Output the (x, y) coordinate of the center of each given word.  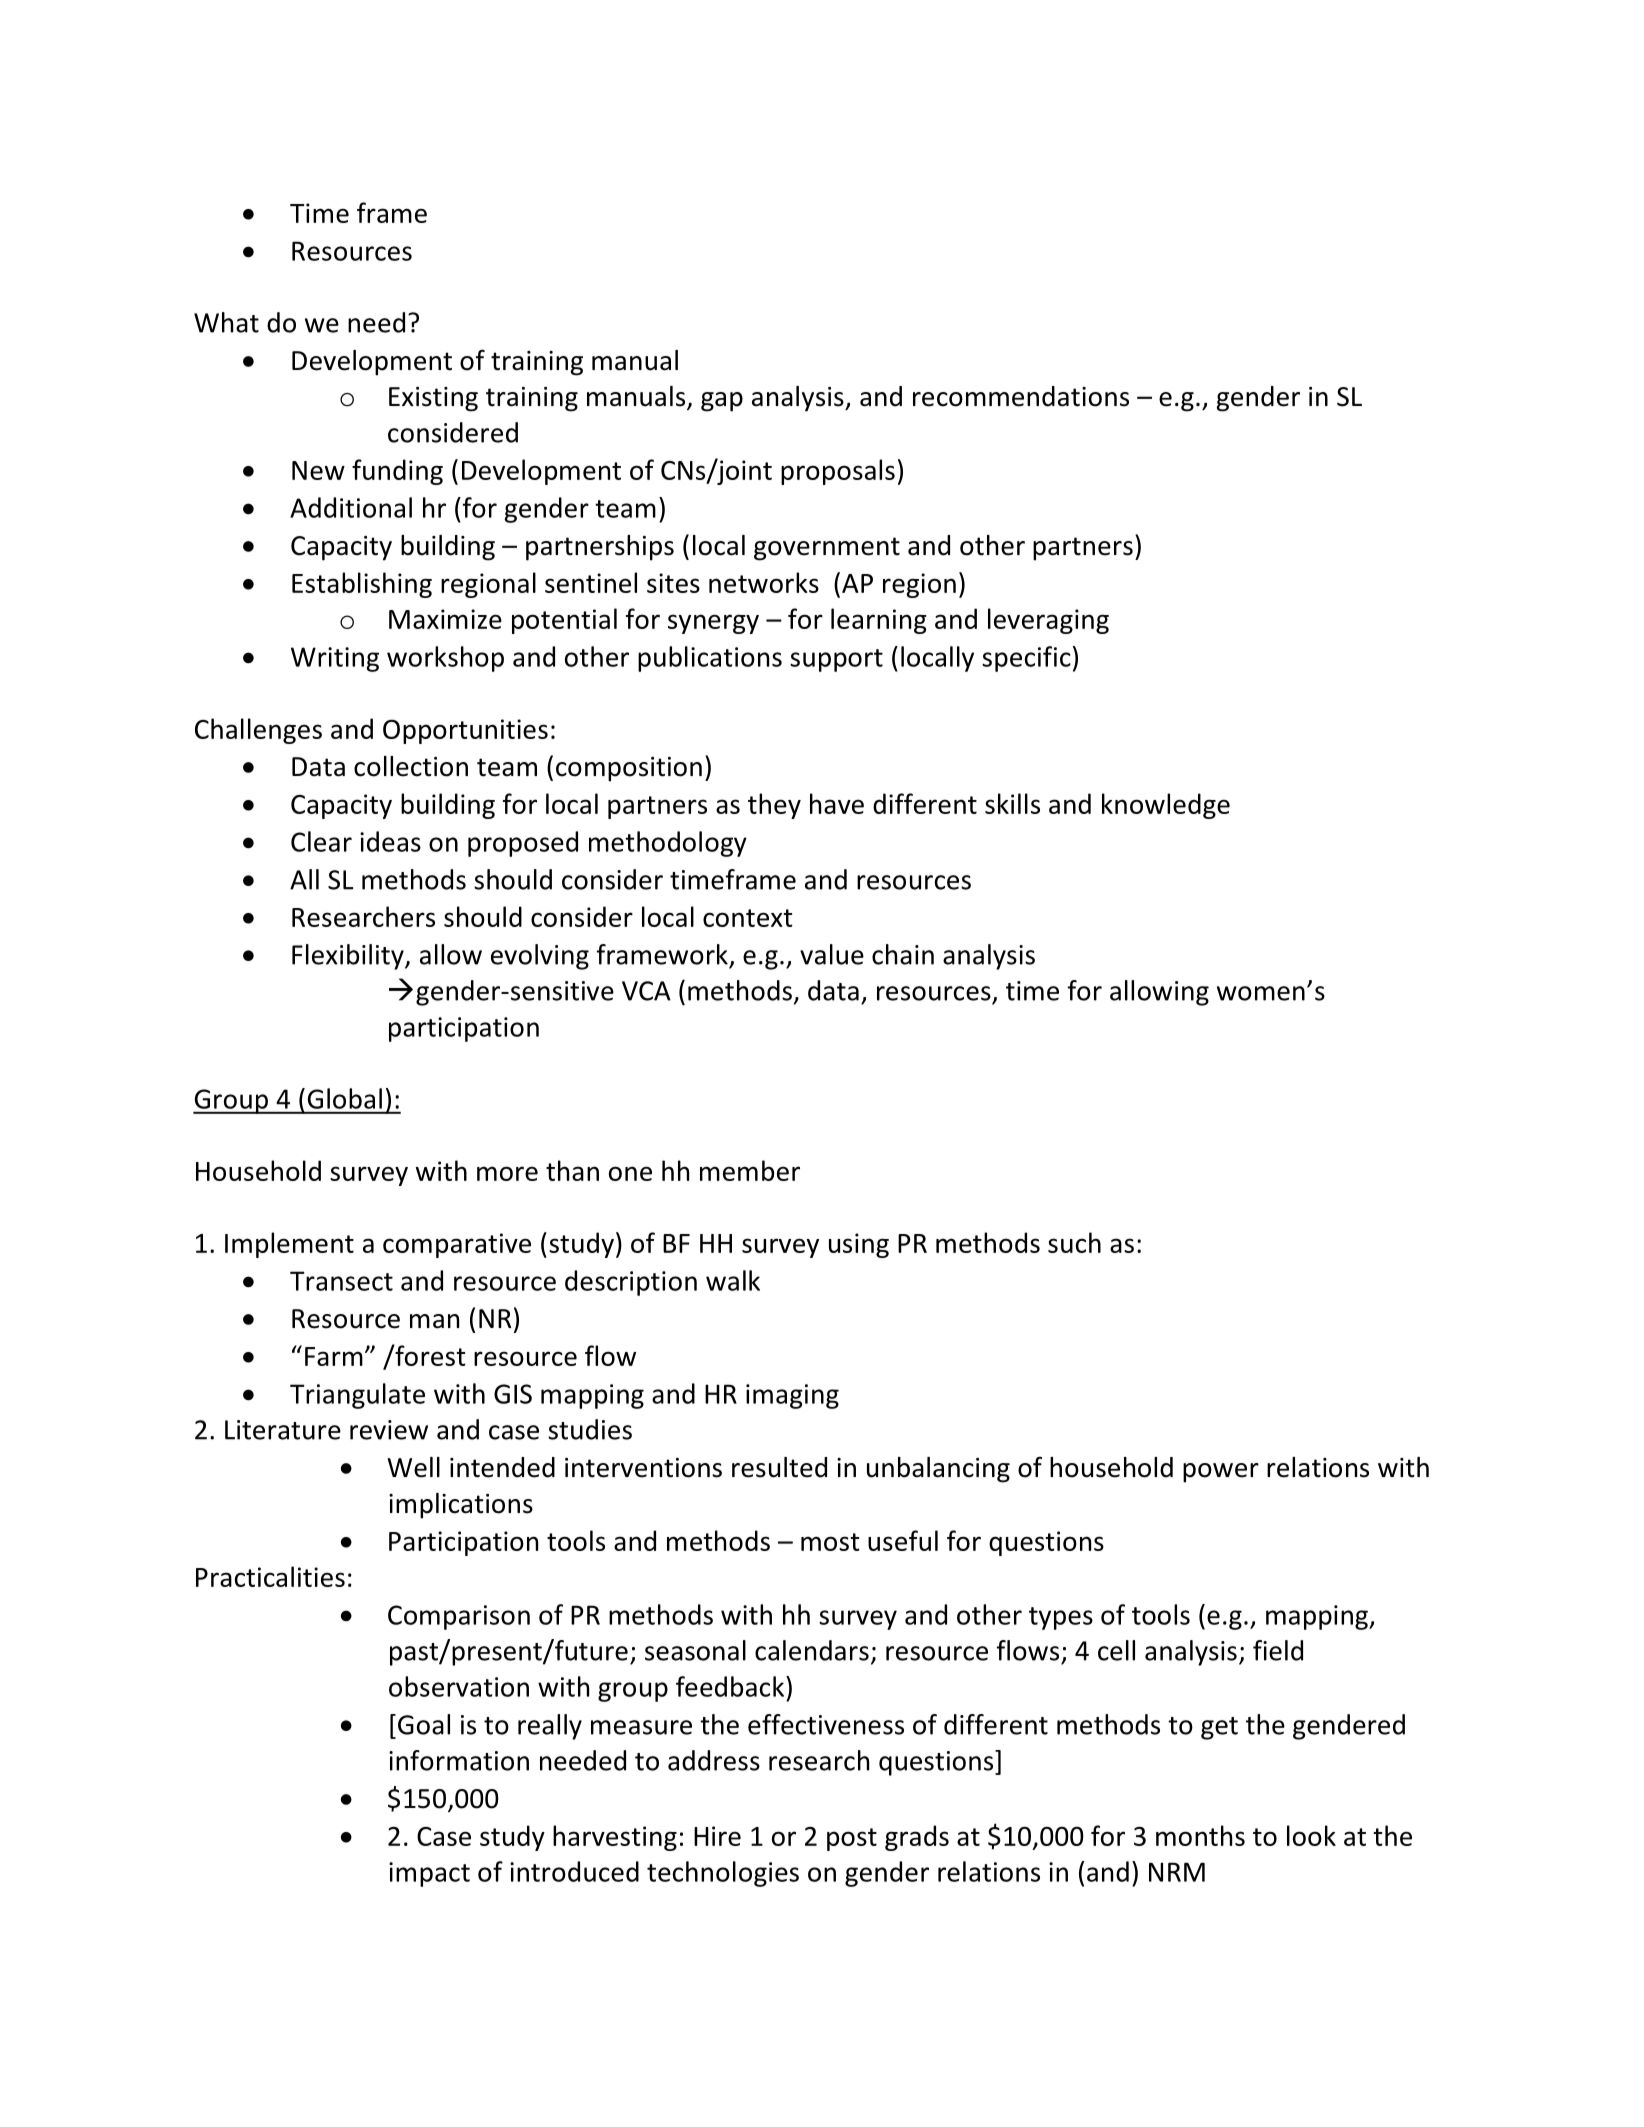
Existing (433, 399)
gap (722, 402)
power (1221, 1473)
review (389, 1430)
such (1074, 1242)
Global (345, 1098)
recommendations (1021, 396)
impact (429, 1874)
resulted (779, 1467)
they (774, 806)
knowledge (1166, 806)
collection (411, 766)
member (750, 1170)
